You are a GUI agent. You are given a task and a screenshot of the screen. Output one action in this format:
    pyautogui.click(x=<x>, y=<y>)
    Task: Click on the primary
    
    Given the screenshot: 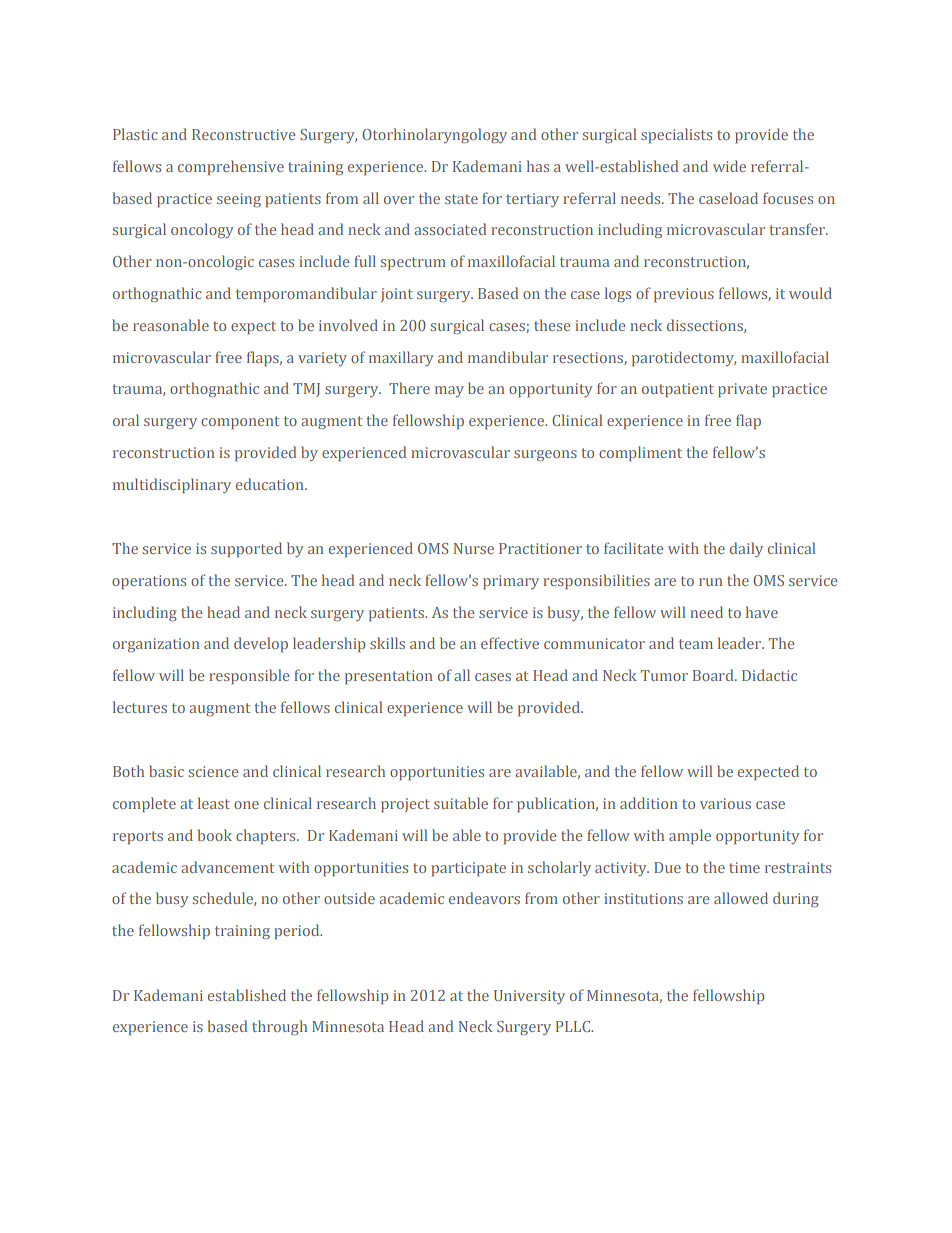 What is the action you would take?
    pyautogui.click(x=511, y=582)
